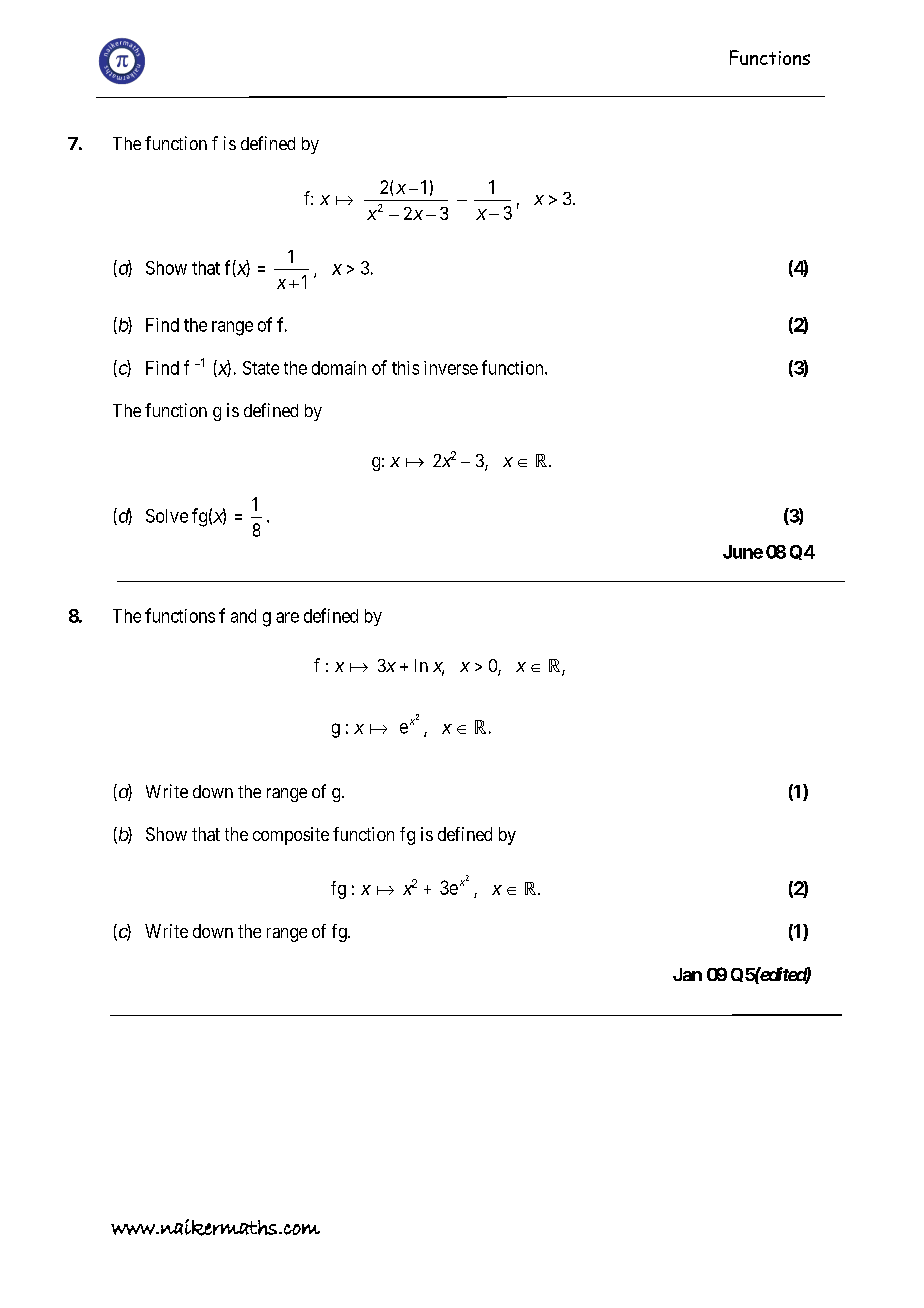 The height and width of the screenshot is (1308, 924). Describe the element at coordinates (405, 368) in the screenshot. I see `this` at that location.
